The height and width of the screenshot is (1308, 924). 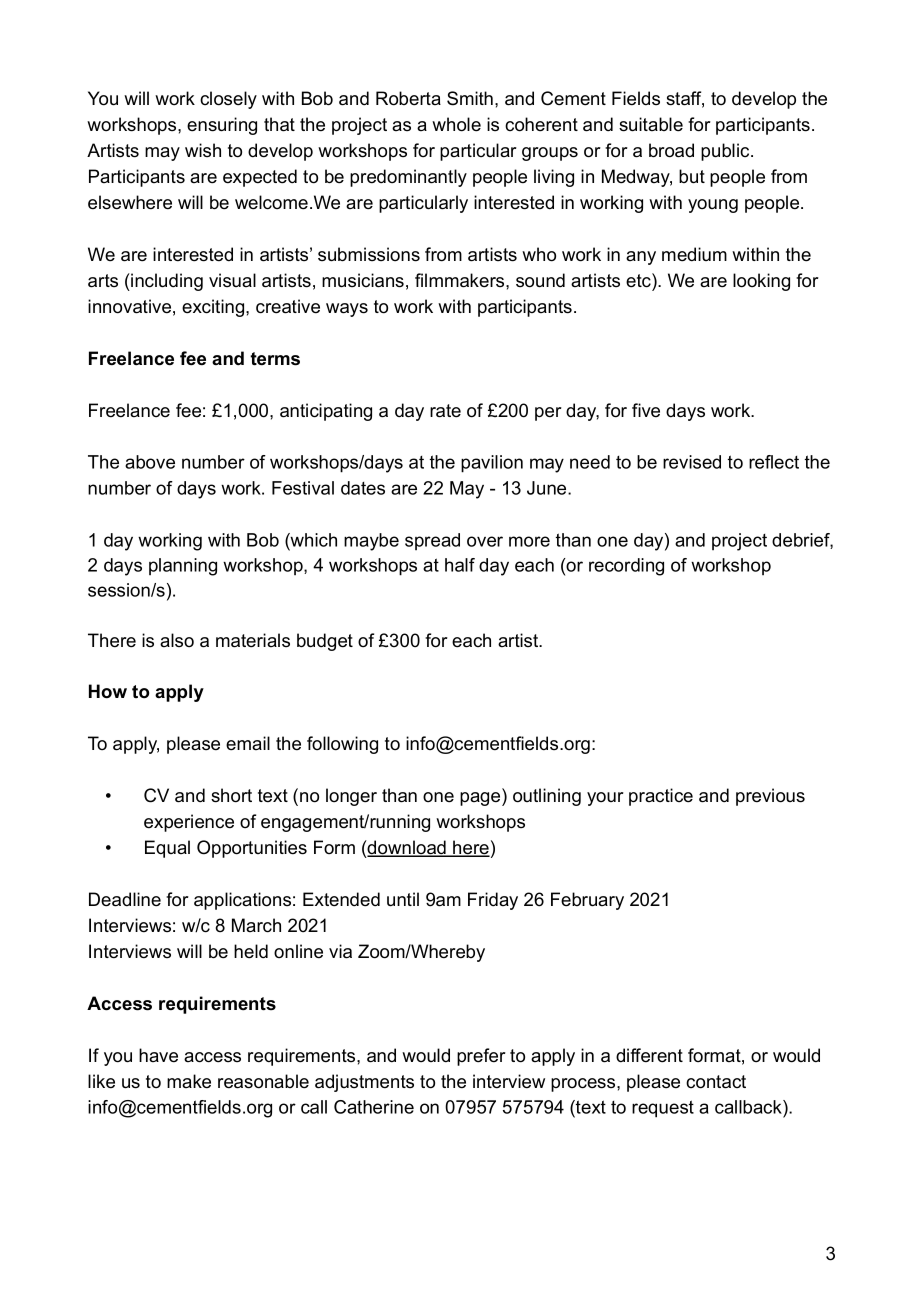 What do you see at coordinates (445, 411) in the screenshot?
I see `rate` at bounding box center [445, 411].
